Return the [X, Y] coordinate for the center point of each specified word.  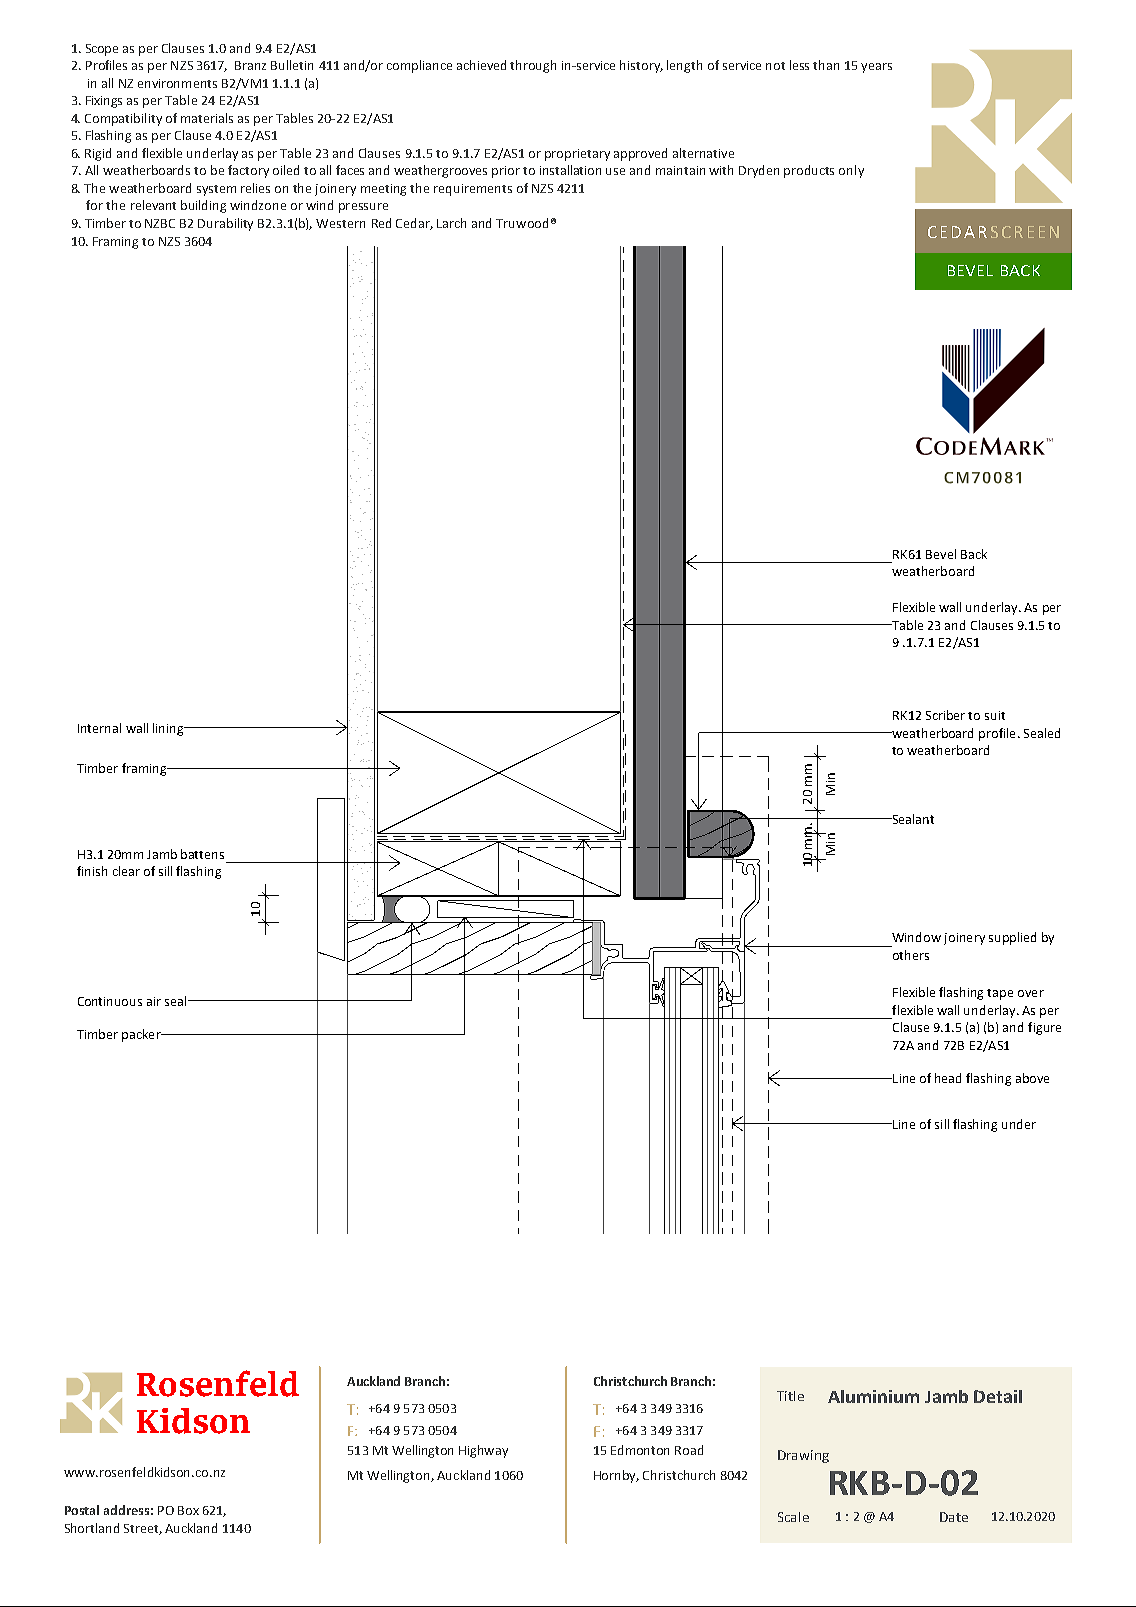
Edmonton [640, 1450]
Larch [451, 223]
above [1032, 1078]
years [876, 68]
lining [169, 729]
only [851, 171]
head [948, 1078]
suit [995, 715]
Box [188, 1510]
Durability [225, 224]
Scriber [945, 715]
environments [177, 83]
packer [142, 1035]
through [533, 66]
